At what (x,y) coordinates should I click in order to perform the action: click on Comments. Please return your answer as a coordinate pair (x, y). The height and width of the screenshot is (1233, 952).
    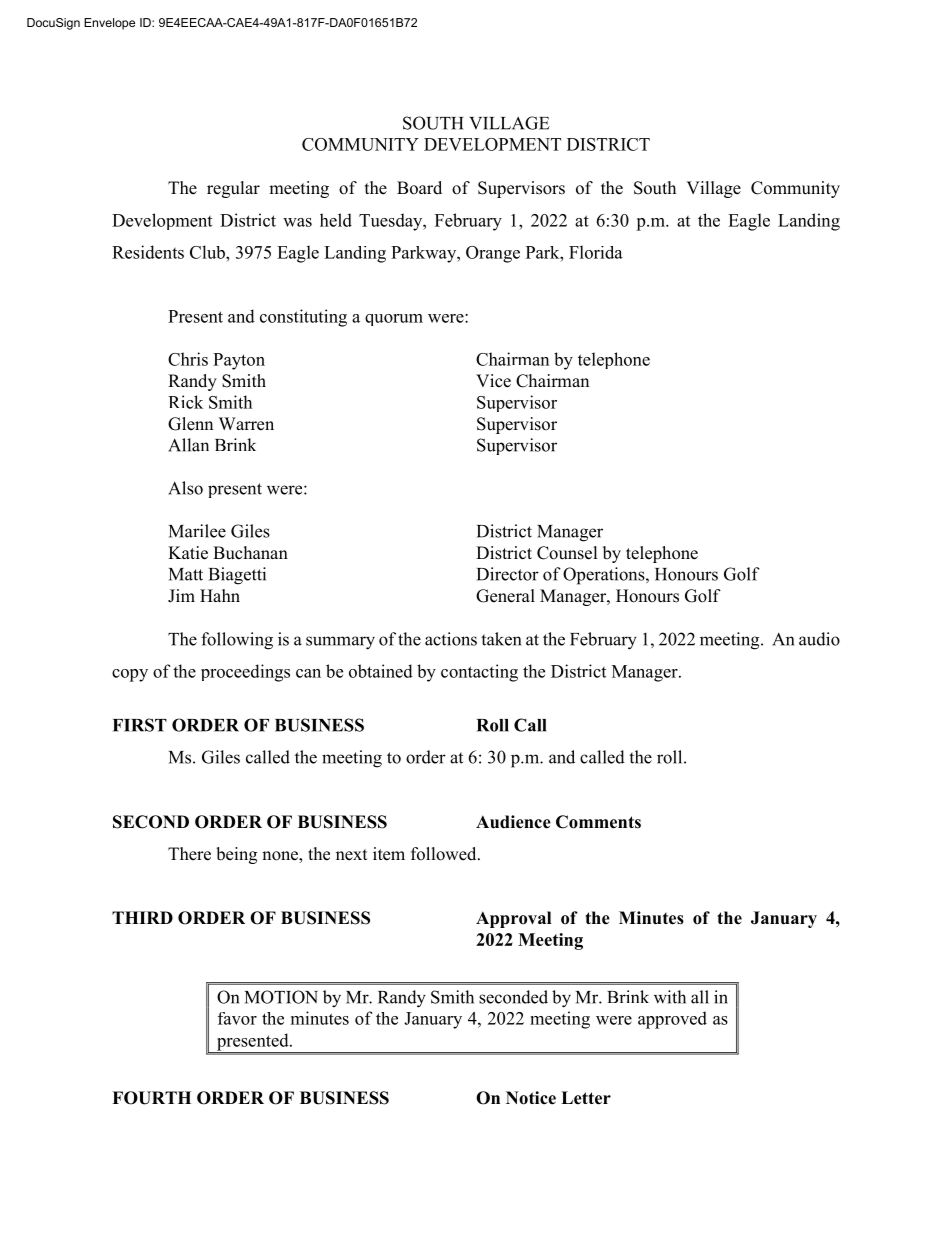
    Looking at the image, I should click on (598, 822).
